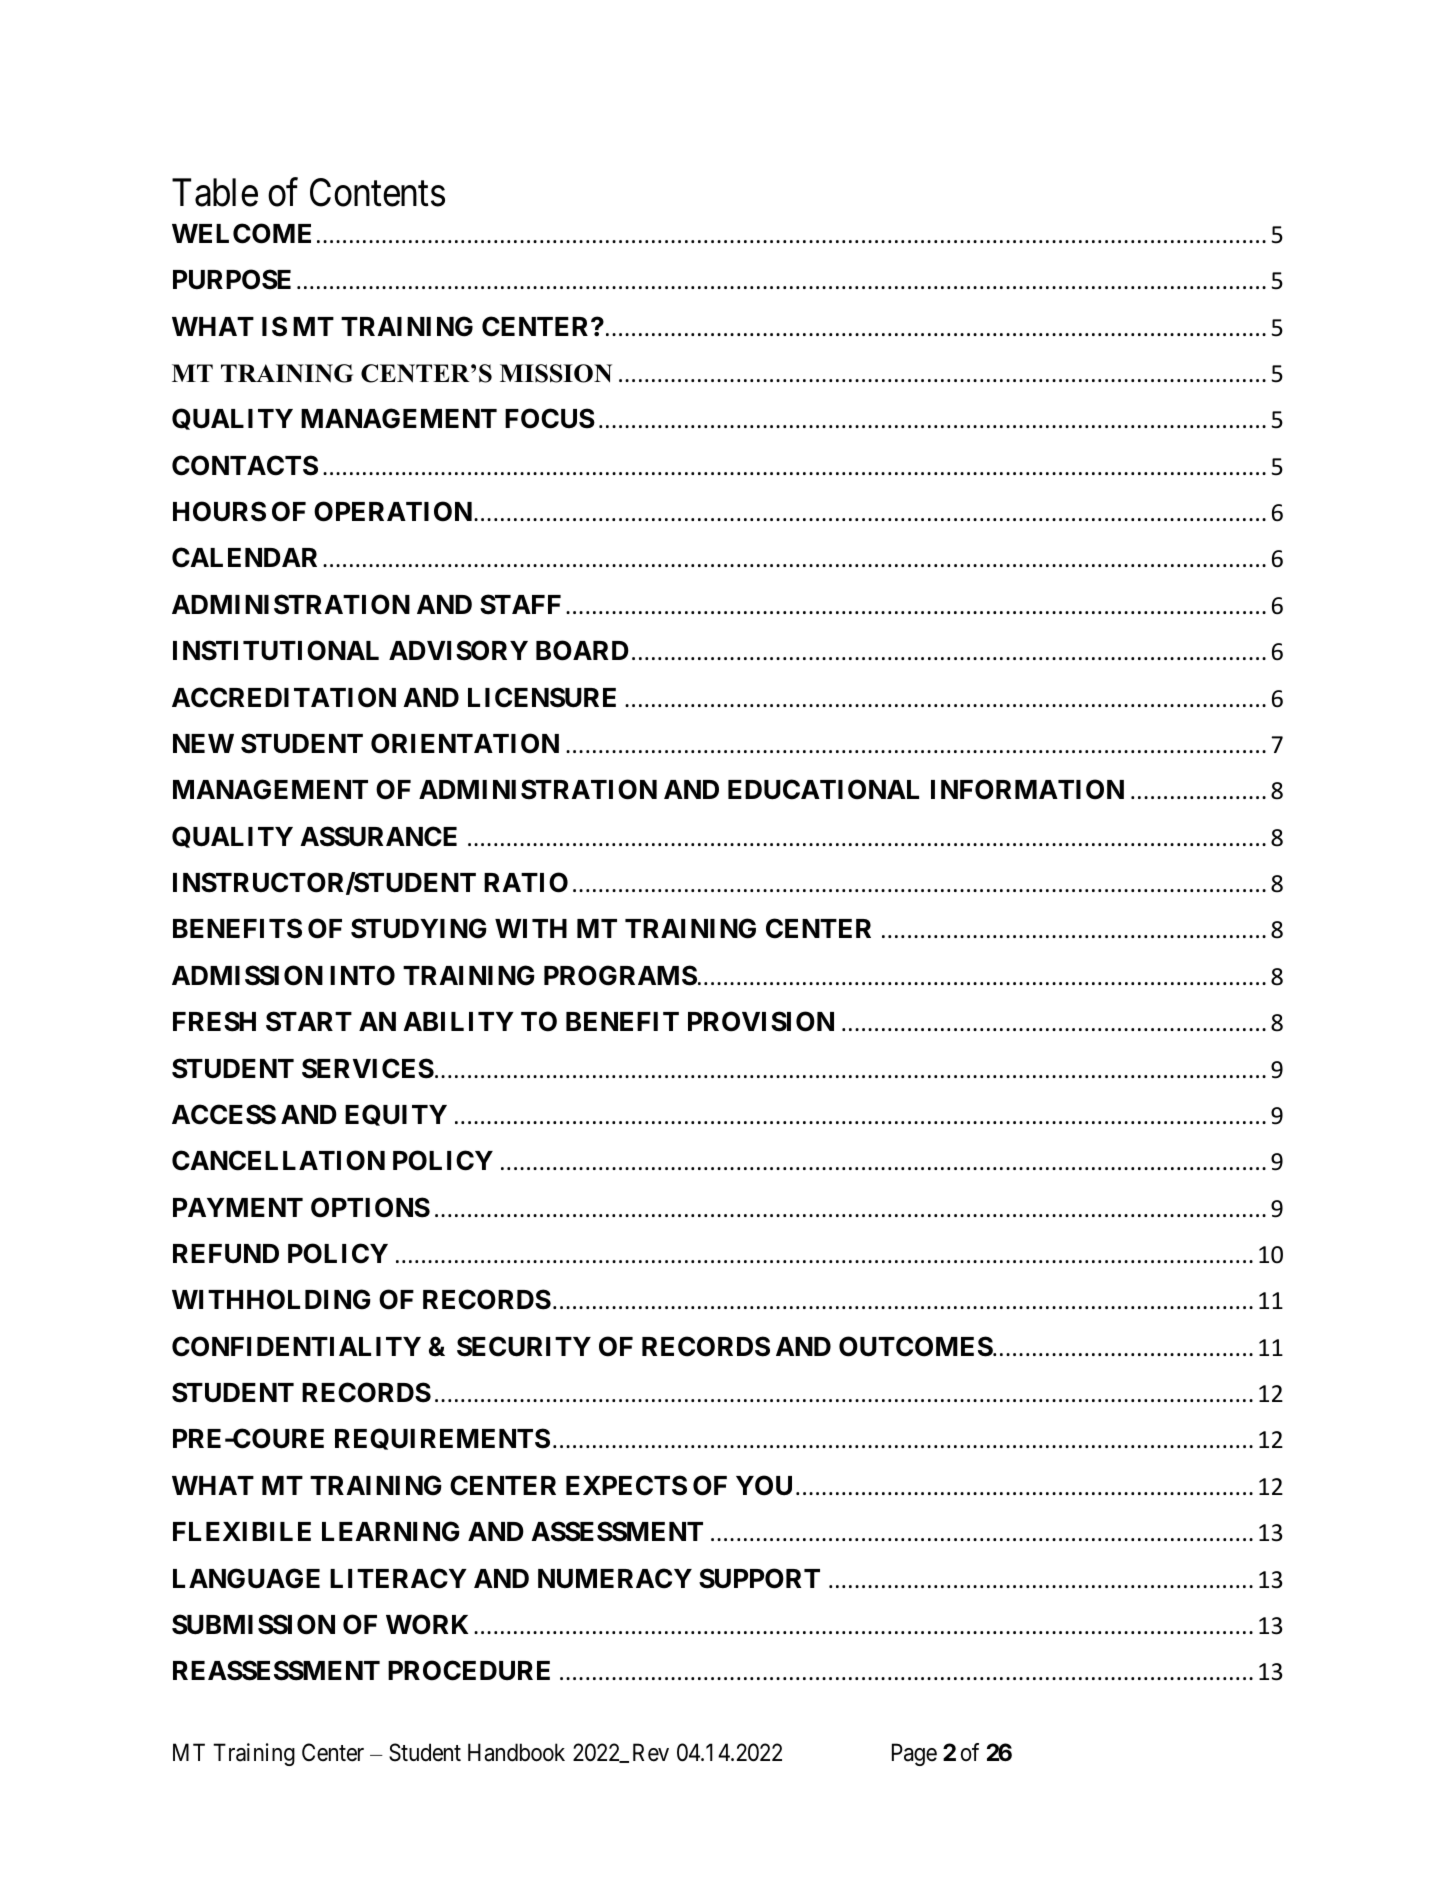 The width and height of the page is (1456, 1884). What do you see at coordinates (914, 1754) in the page?
I see `Page` at bounding box center [914, 1754].
